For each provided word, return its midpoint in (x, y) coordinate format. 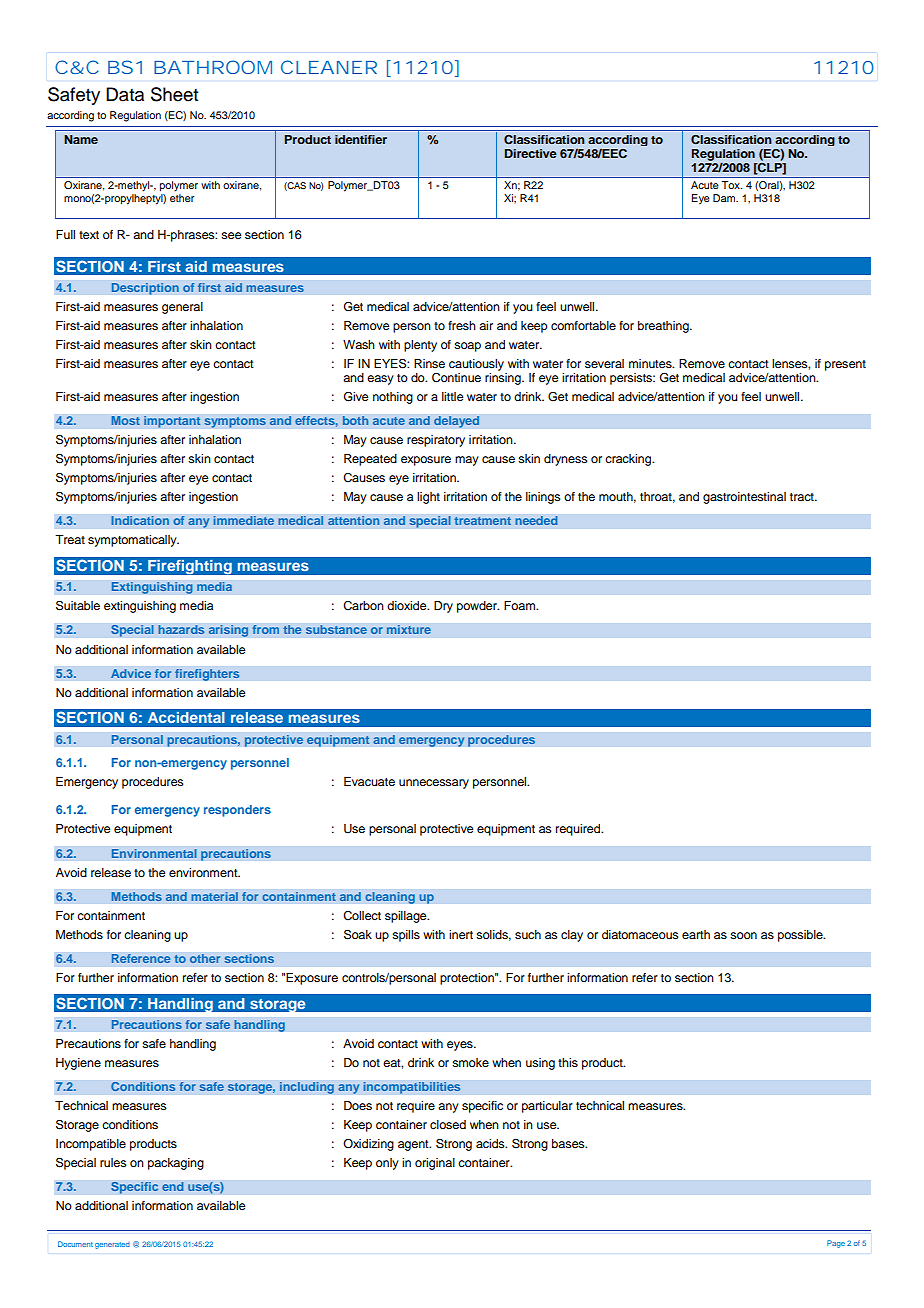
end (173, 1187)
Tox (731, 185)
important (172, 422)
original (435, 1164)
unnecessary (434, 784)
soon (743, 935)
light (428, 498)
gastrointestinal (744, 498)
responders (237, 811)
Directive (531, 153)
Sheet (174, 94)
